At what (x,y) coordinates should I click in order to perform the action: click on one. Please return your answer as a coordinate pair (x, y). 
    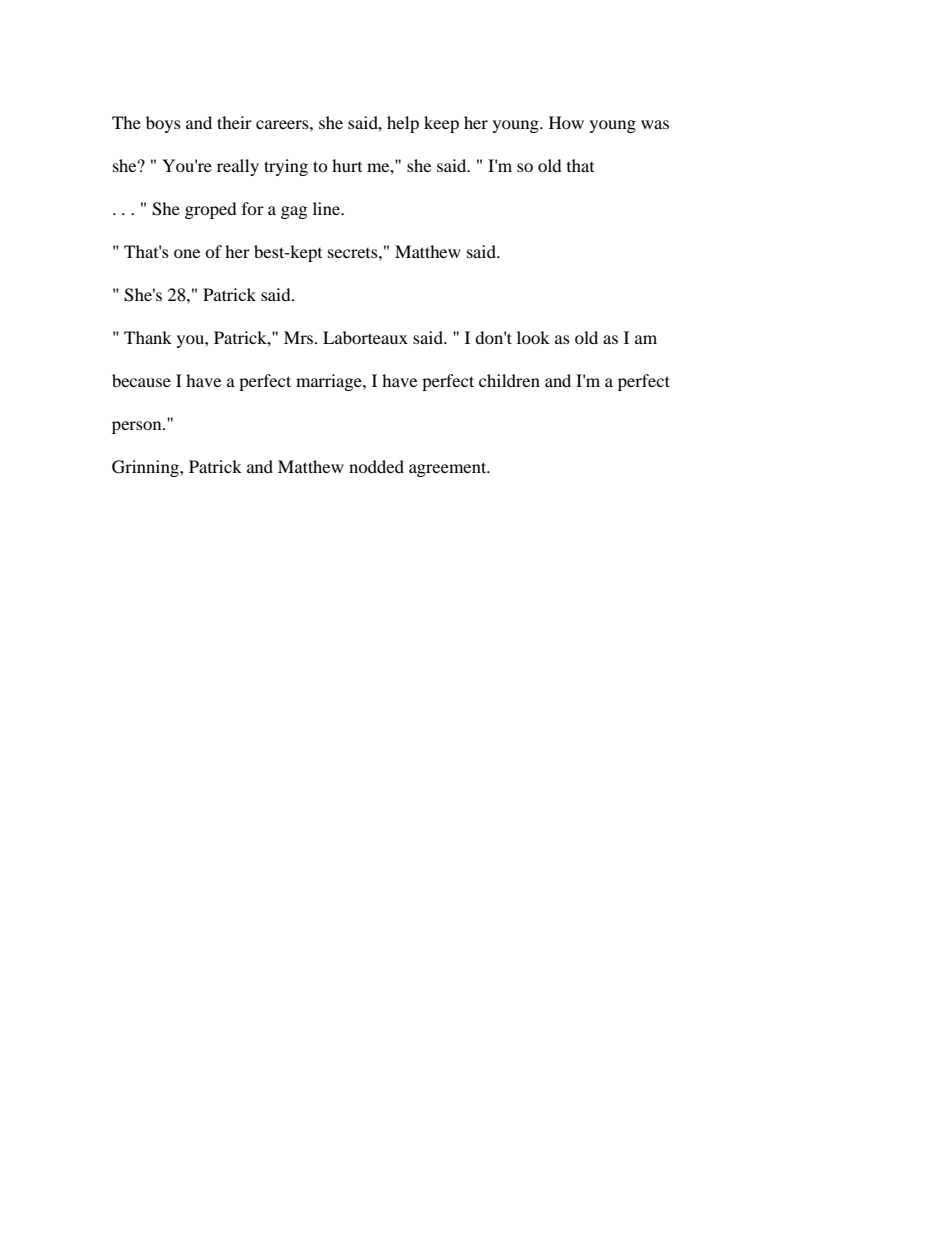
    Looking at the image, I should click on (187, 253).
